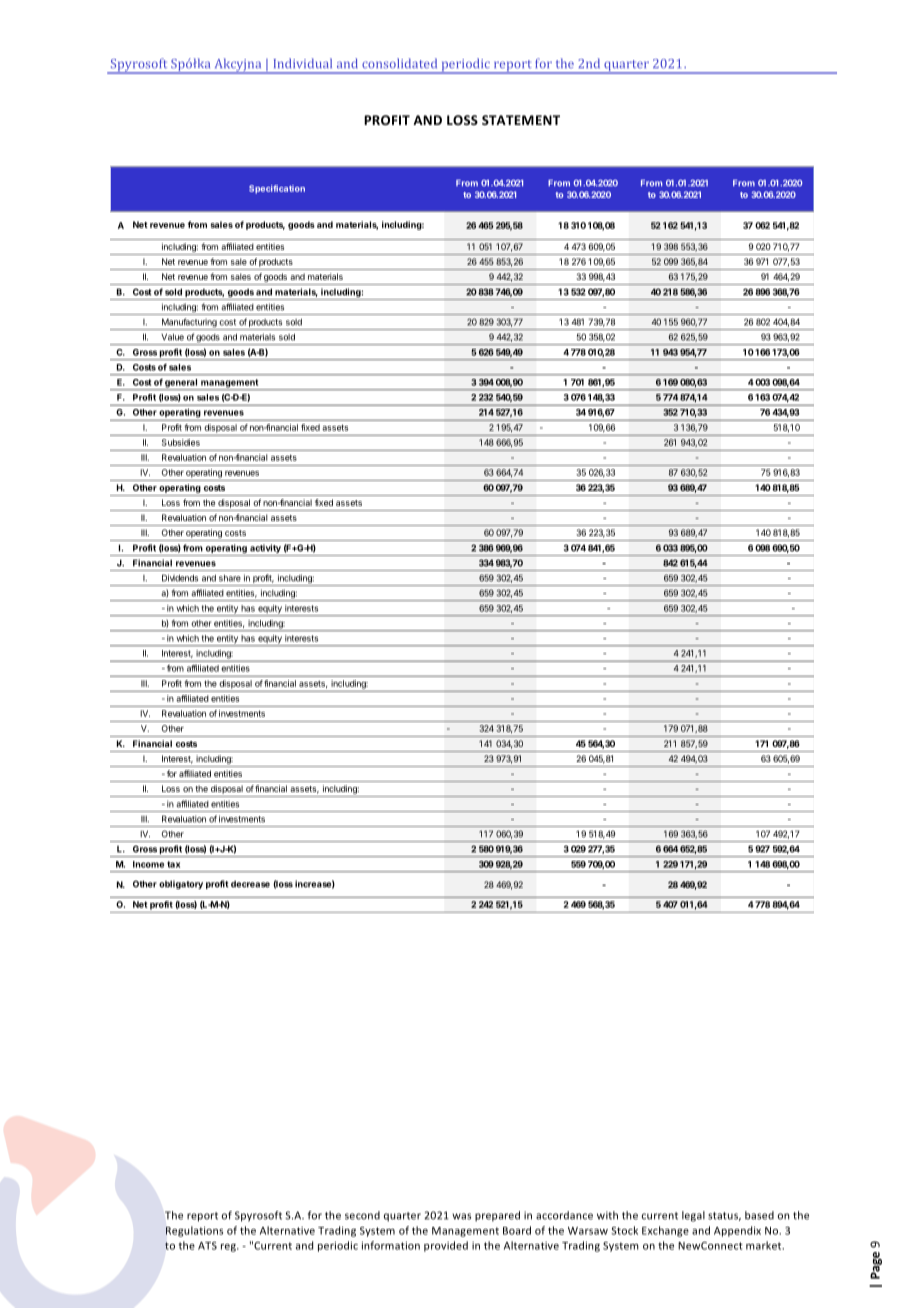  Describe the element at coordinates (303, 63) in the page. I see `Individual` at that location.
